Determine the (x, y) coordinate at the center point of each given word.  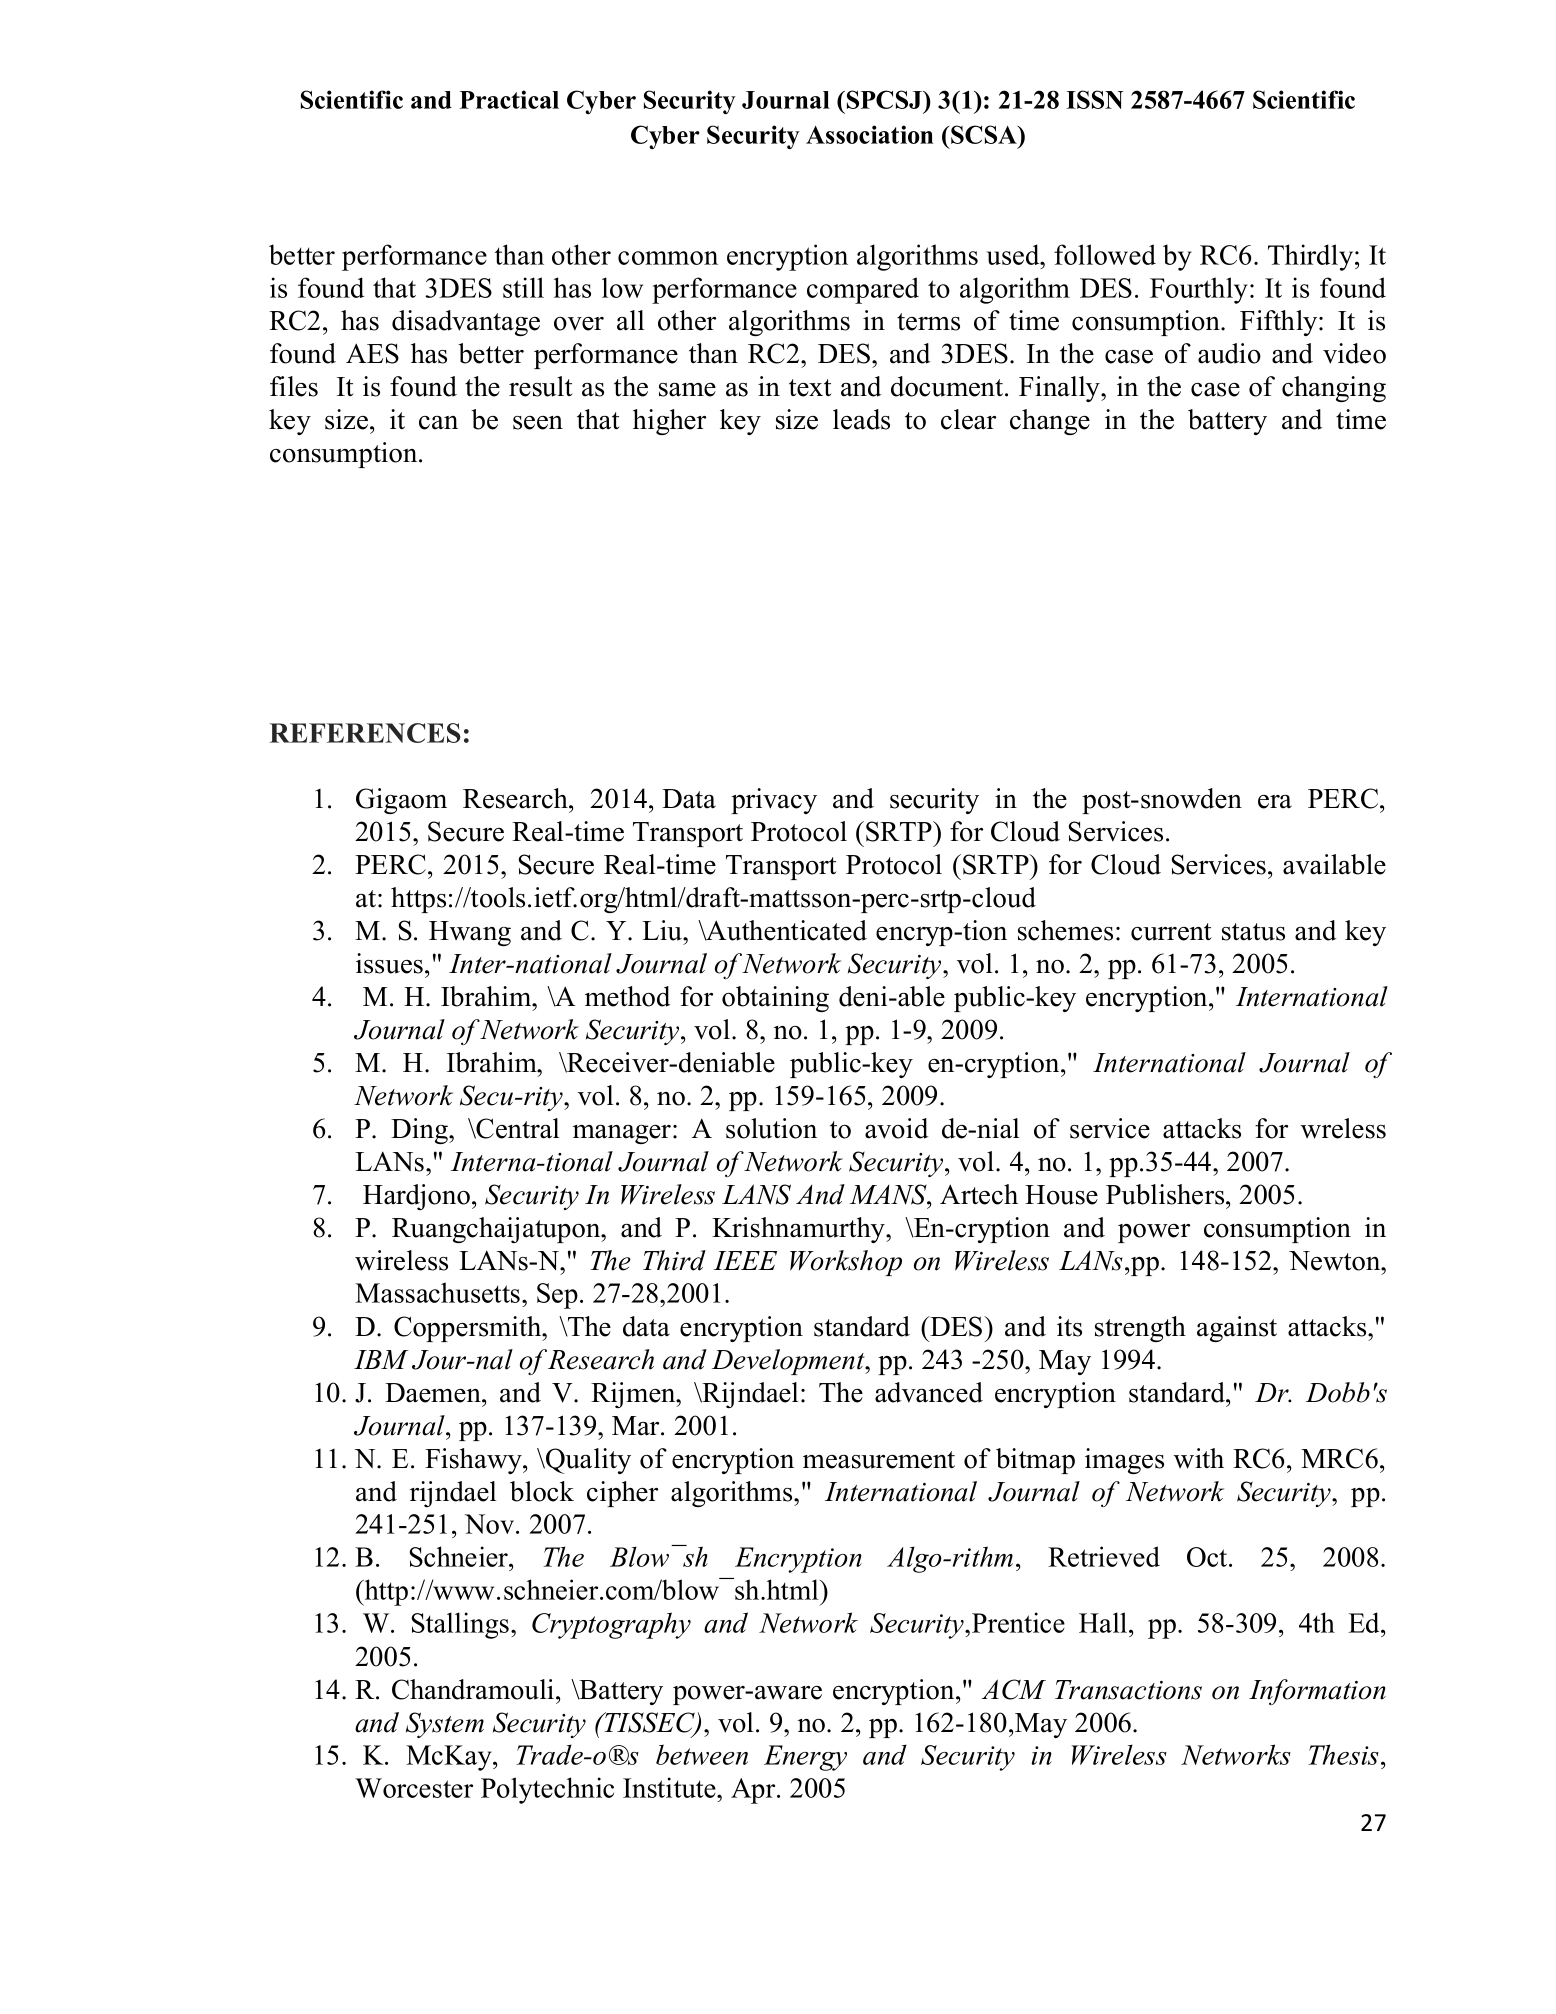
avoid (896, 1128)
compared (863, 290)
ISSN (1095, 99)
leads (861, 419)
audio (1229, 353)
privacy (774, 801)
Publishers (1166, 1194)
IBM (381, 1359)
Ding (420, 1131)
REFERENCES (365, 733)
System (445, 1725)
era (1275, 802)
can (438, 423)
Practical (509, 99)
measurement (879, 1460)
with (1199, 1458)
